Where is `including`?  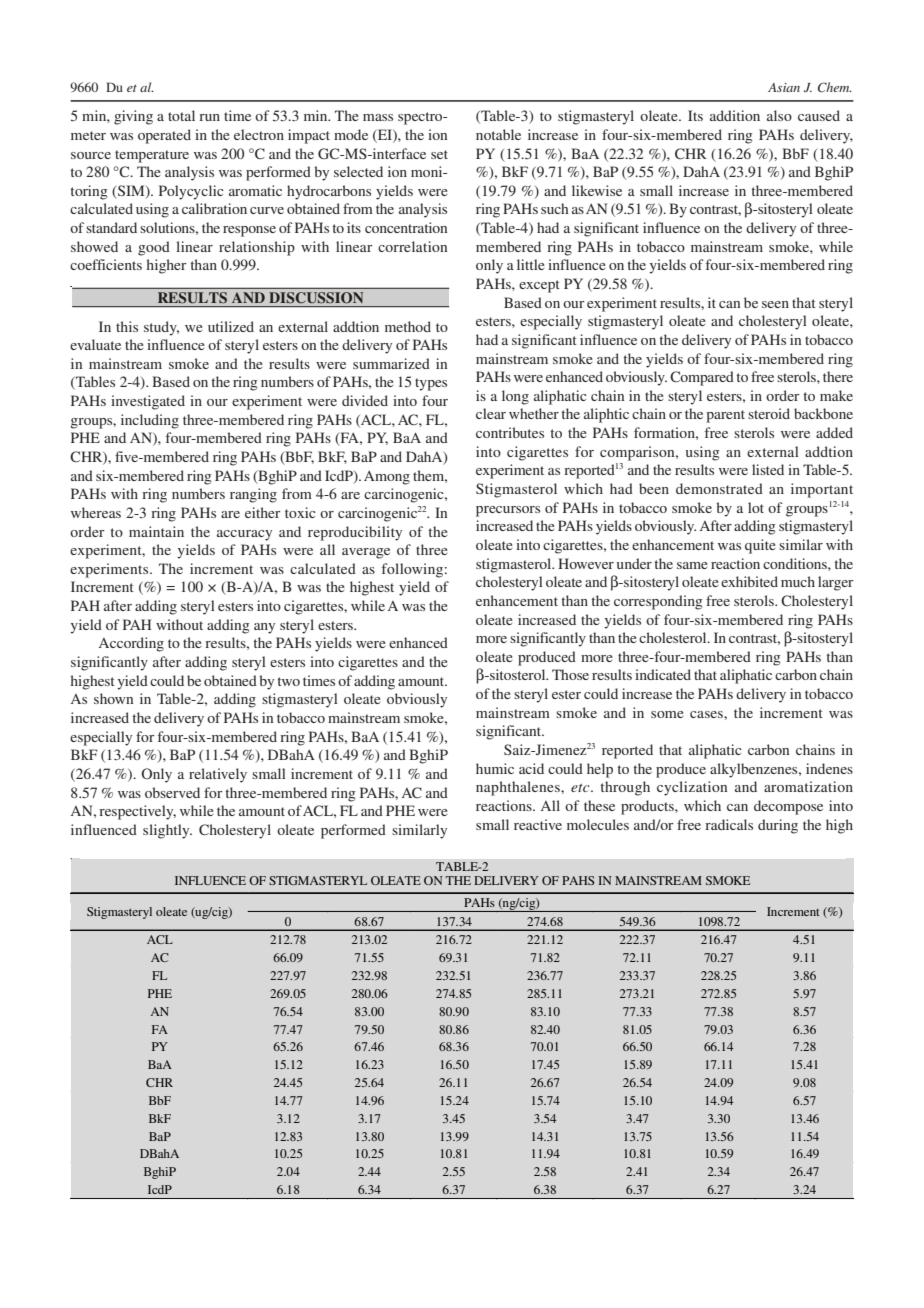
including is located at coordinates (150, 421).
